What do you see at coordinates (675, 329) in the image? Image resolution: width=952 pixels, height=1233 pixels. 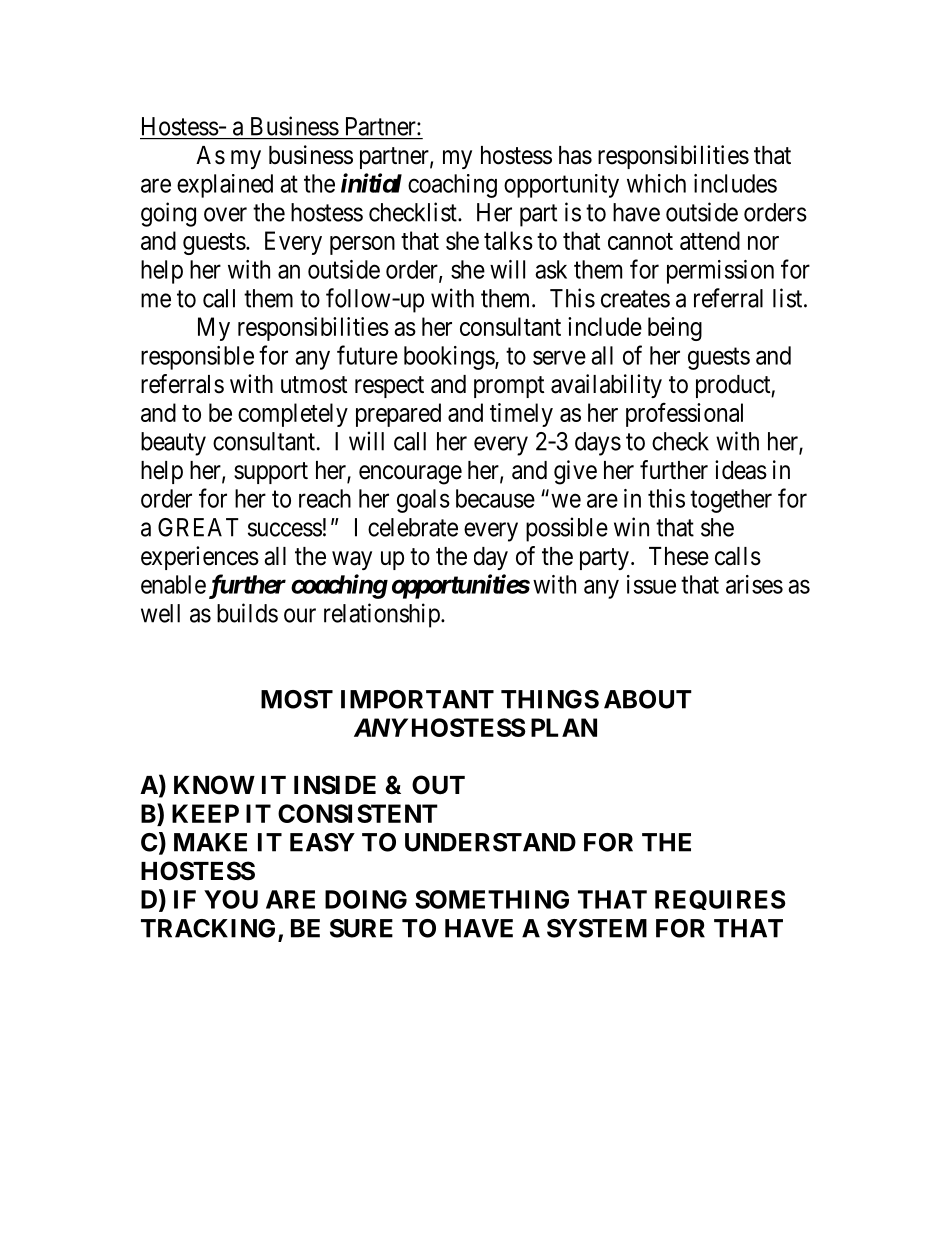 I see `being` at bounding box center [675, 329].
